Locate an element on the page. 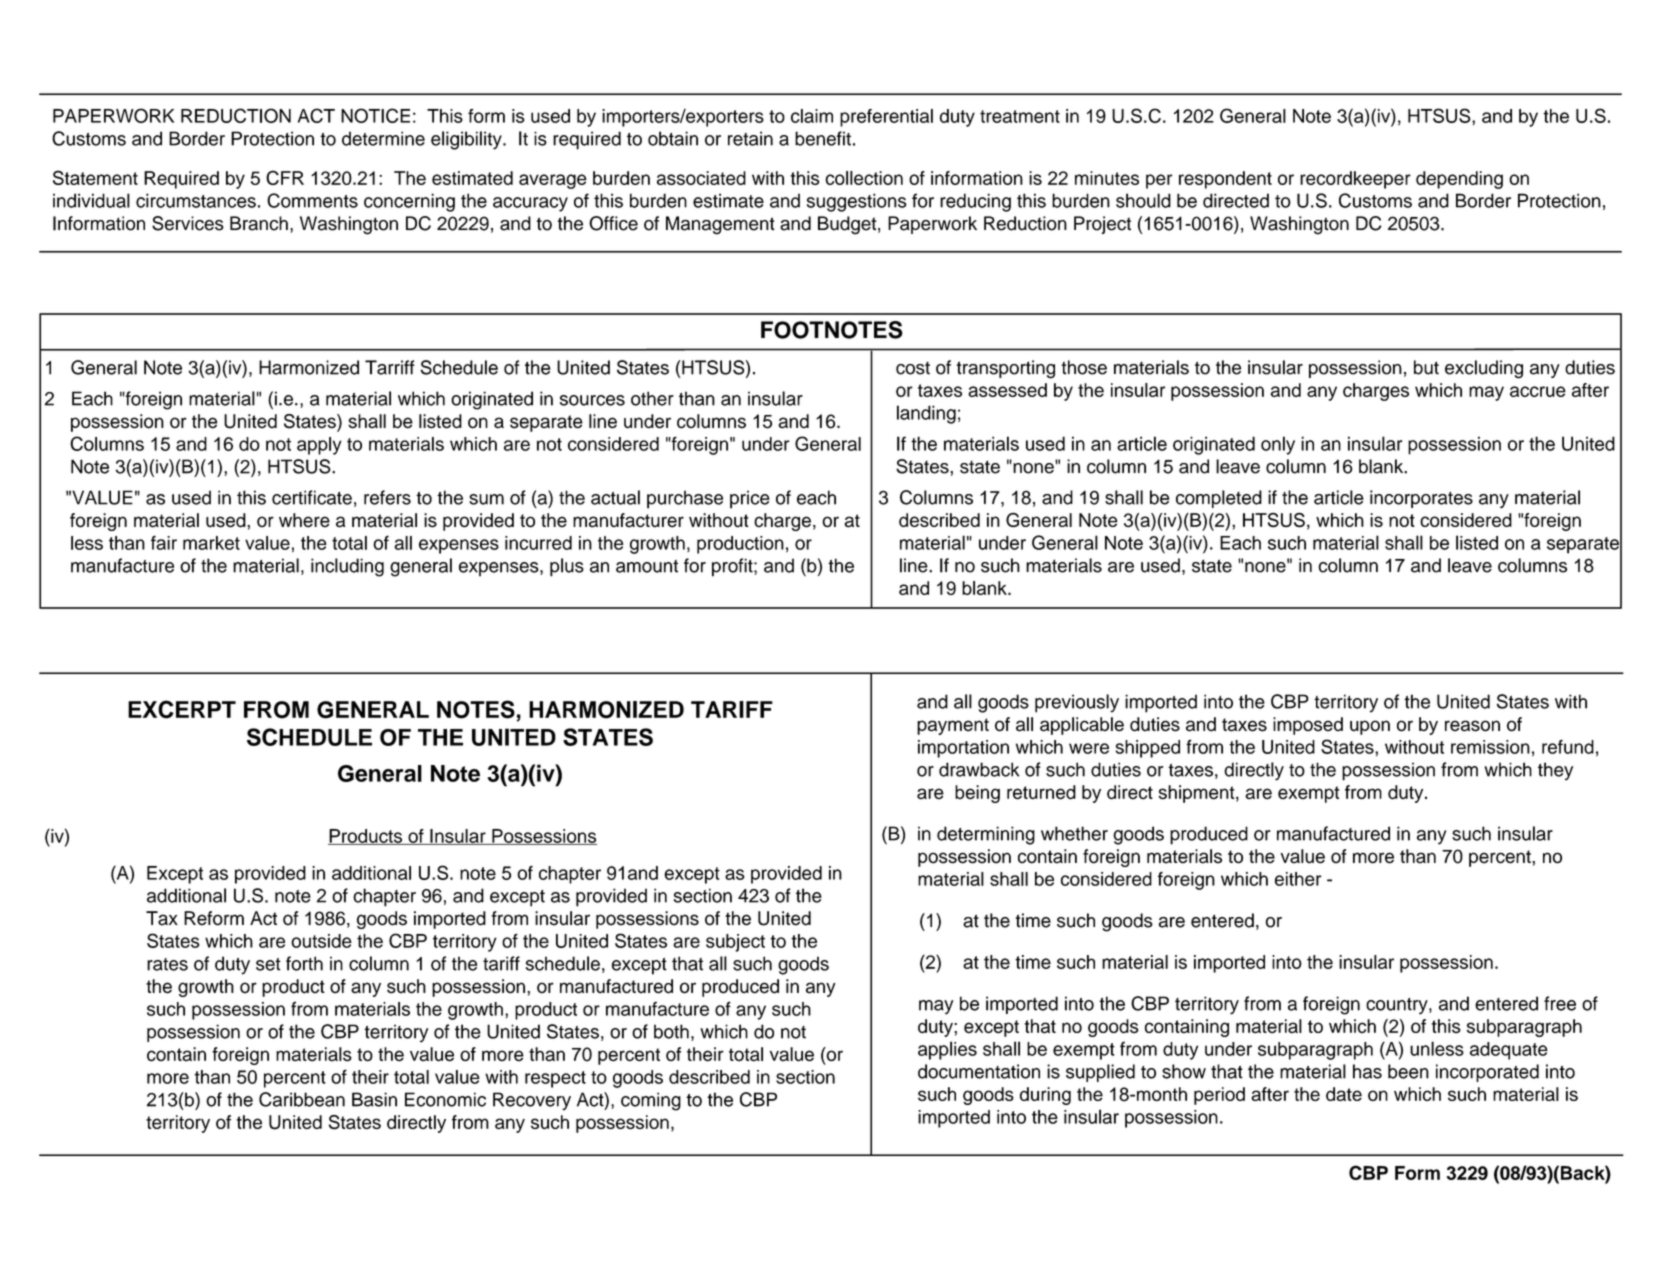  applies is located at coordinates (947, 1050).
